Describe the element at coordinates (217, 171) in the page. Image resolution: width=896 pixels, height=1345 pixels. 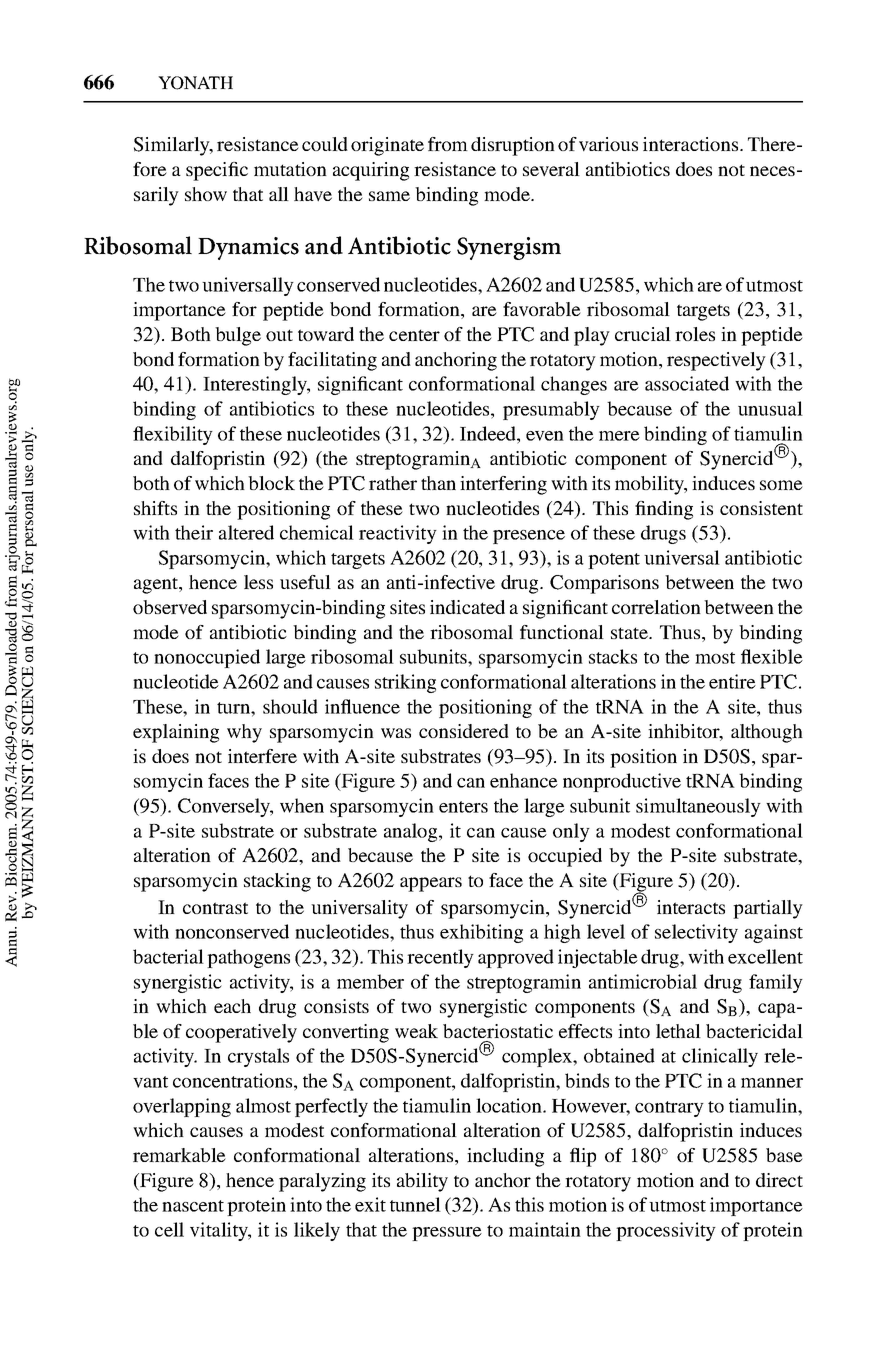
I see `specific` at that location.
